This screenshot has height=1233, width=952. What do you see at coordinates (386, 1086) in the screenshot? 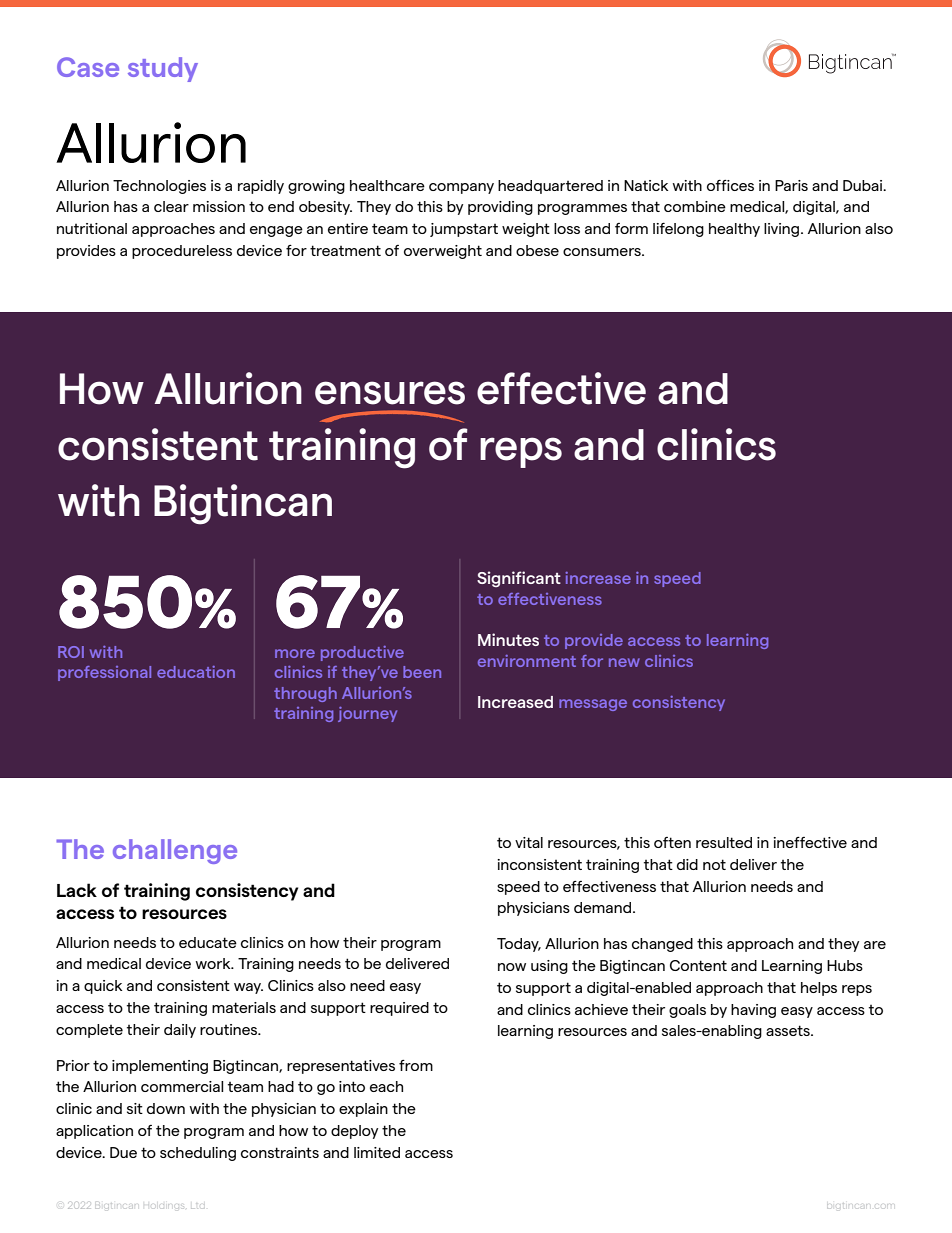
I see `each` at bounding box center [386, 1086].
